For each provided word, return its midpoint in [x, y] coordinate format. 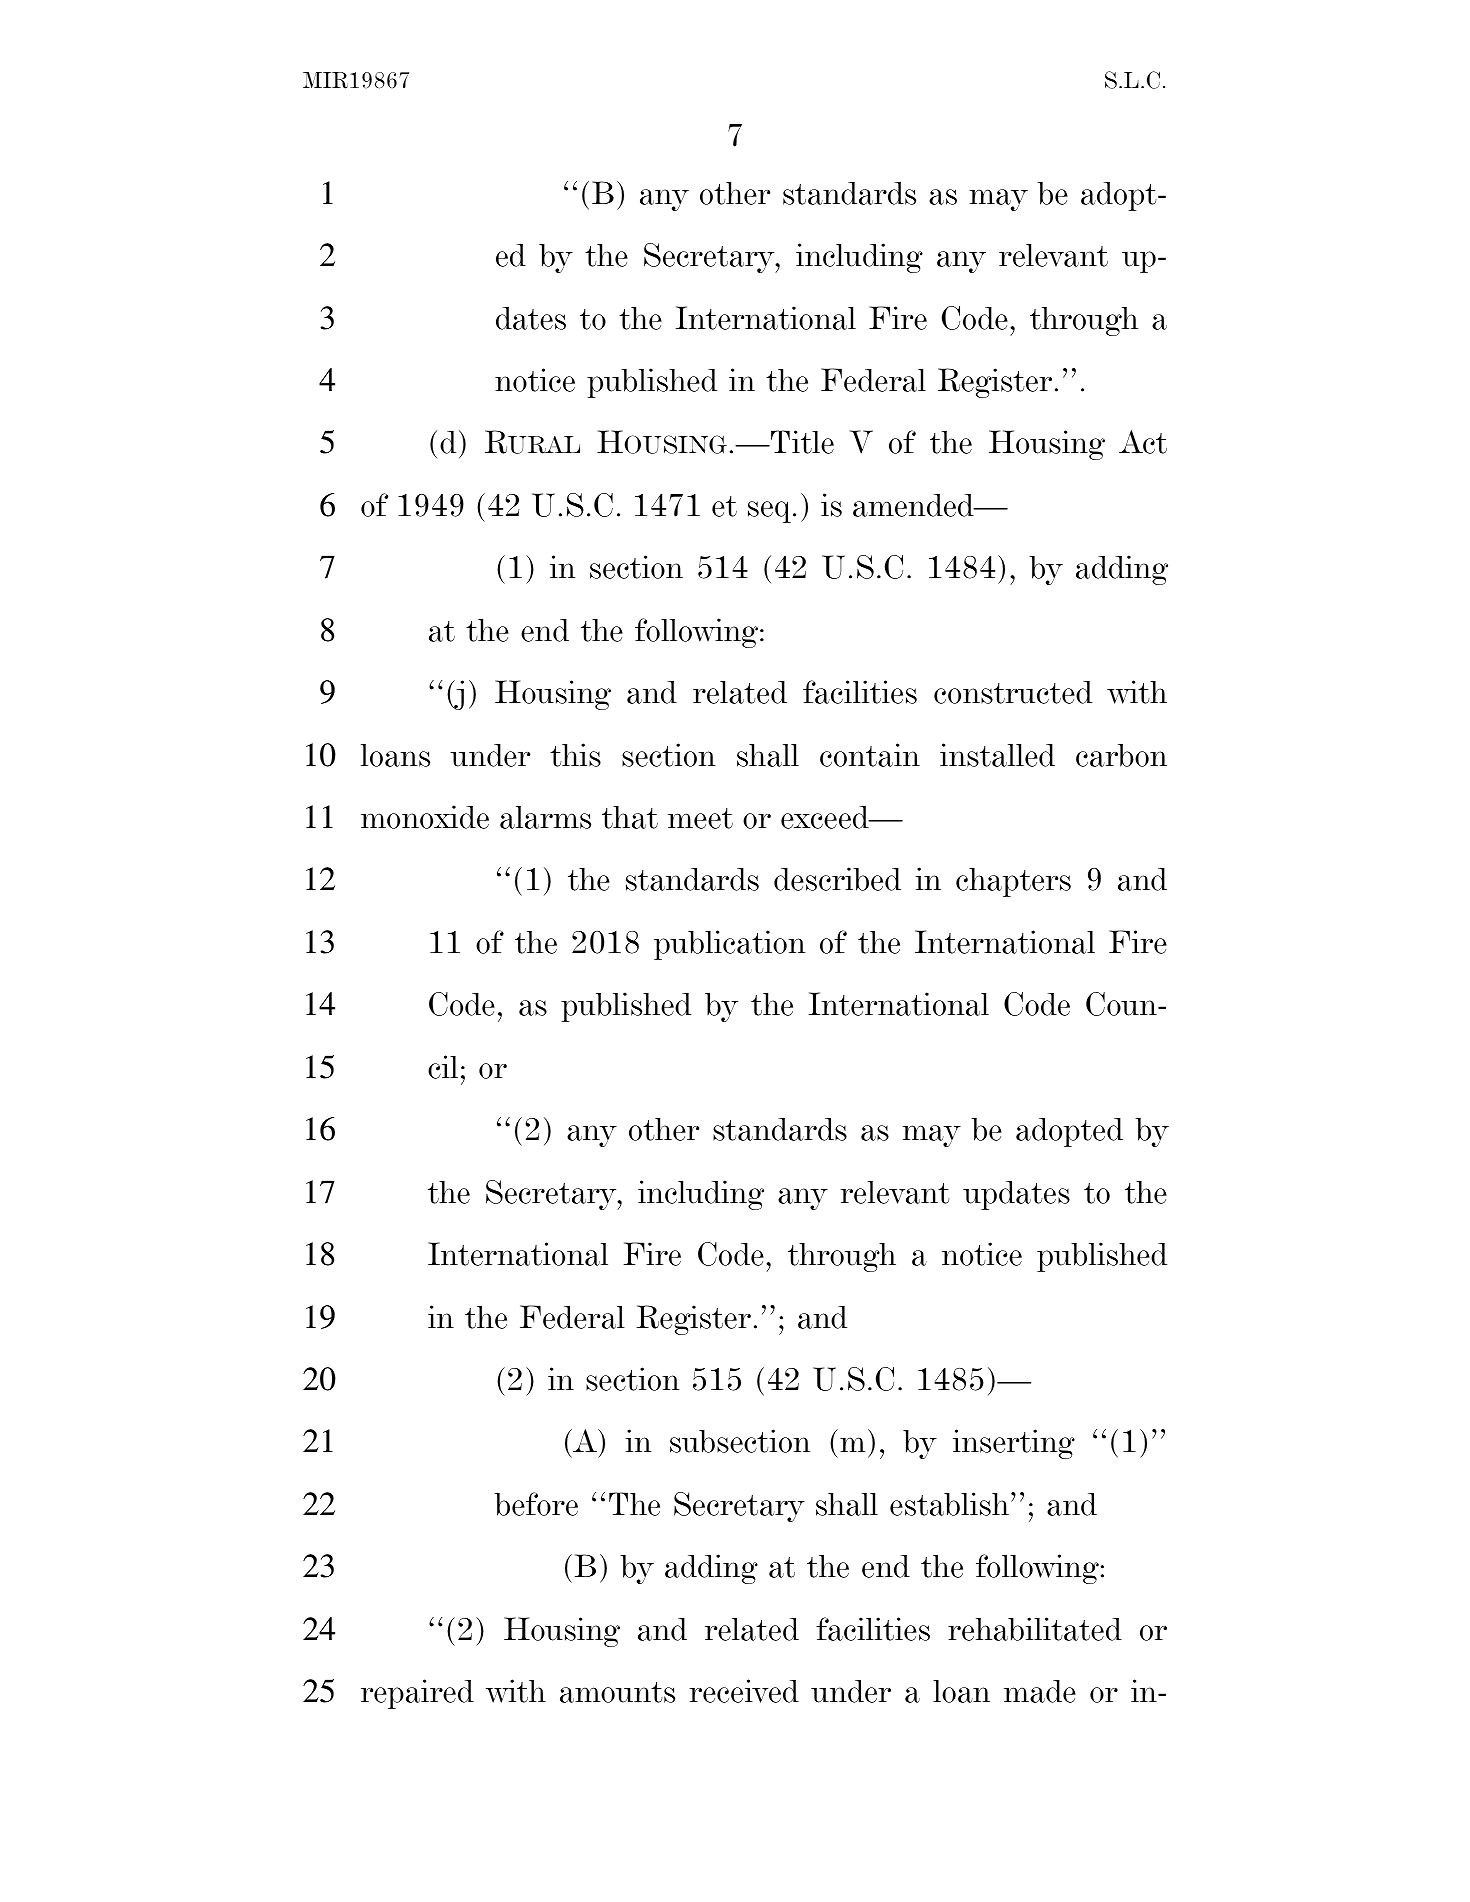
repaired [417, 1694]
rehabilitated [1035, 1629]
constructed [1013, 692]
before [536, 1504]
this [575, 755]
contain [870, 755]
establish [949, 1504]
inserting [1014, 1444]
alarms [545, 817]
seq [769, 512]
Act [1143, 442]
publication [729, 945]
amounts [617, 1692]
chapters [1013, 882]
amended [914, 505]
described [837, 879]
